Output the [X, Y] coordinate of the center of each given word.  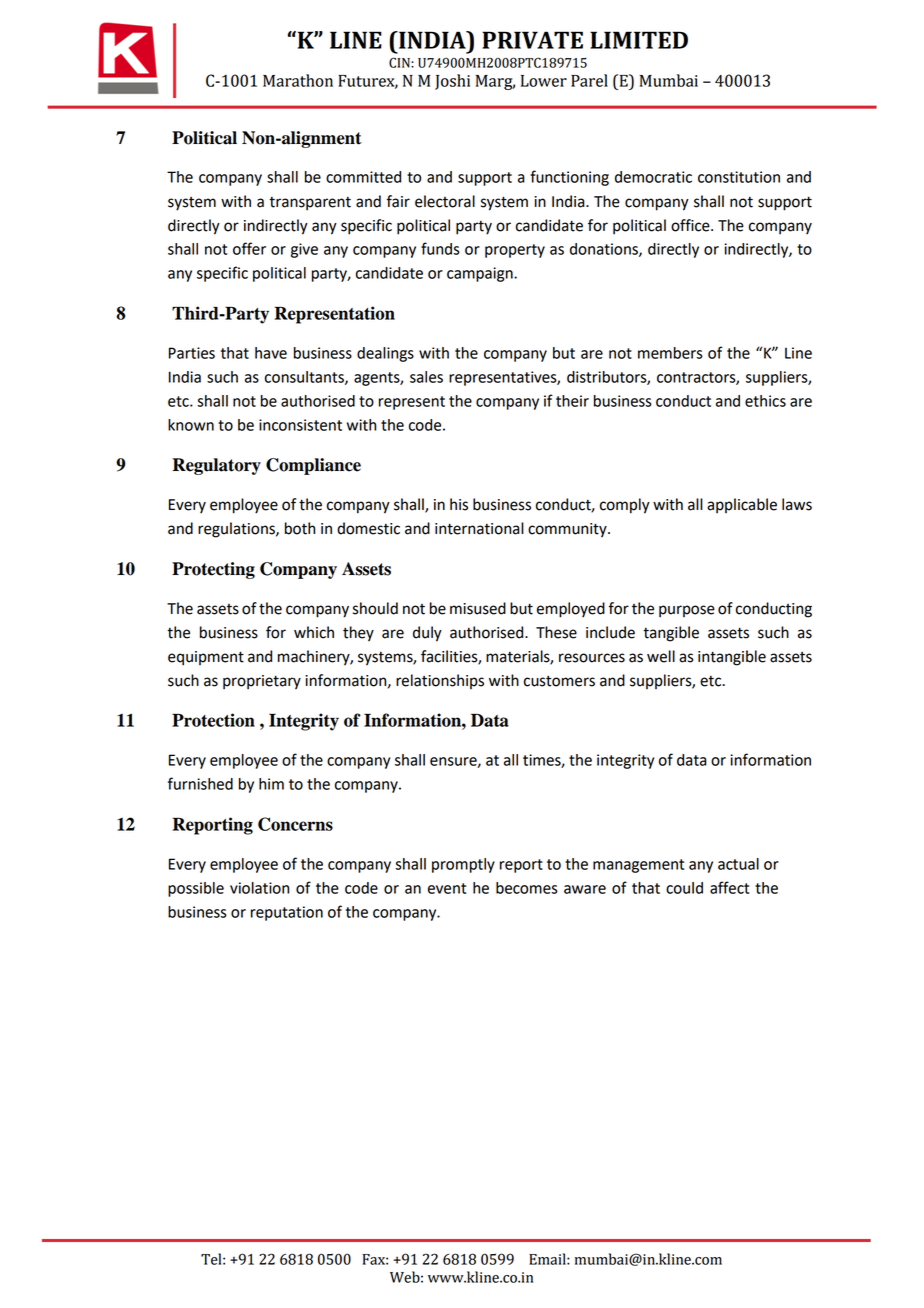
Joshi [452, 82]
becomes [527, 888]
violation [259, 888]
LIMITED [639, 40]
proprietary [262, 682]
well [661, 656]
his [459, 504]
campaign [481, 274]
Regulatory [216, 466]
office [691, 225]
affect [729, 887]
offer [249, 248]
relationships [440, 681]
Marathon [298, 80]
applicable [742, 506]
